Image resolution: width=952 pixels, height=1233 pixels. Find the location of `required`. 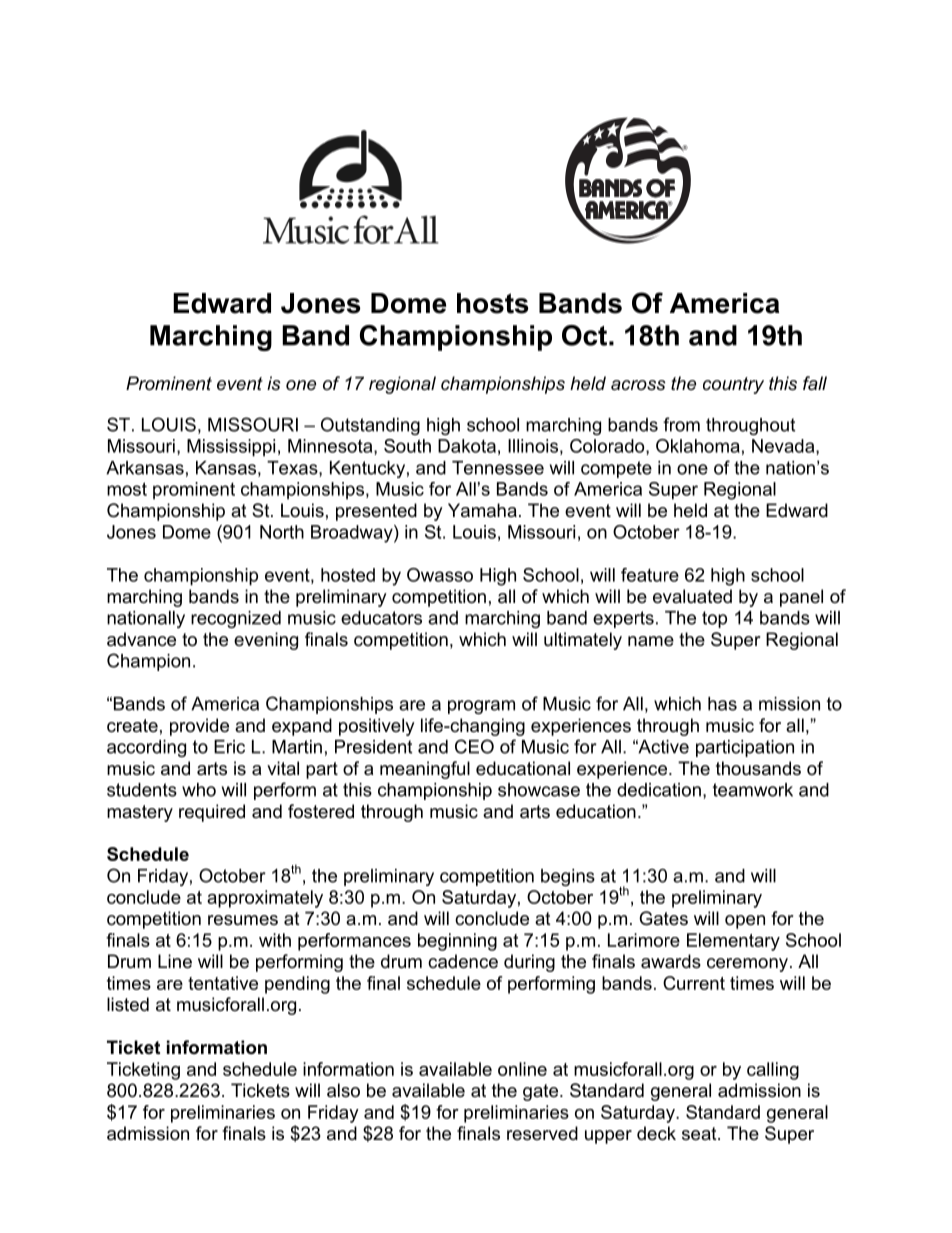

required is located at coordinates (212, 813).
